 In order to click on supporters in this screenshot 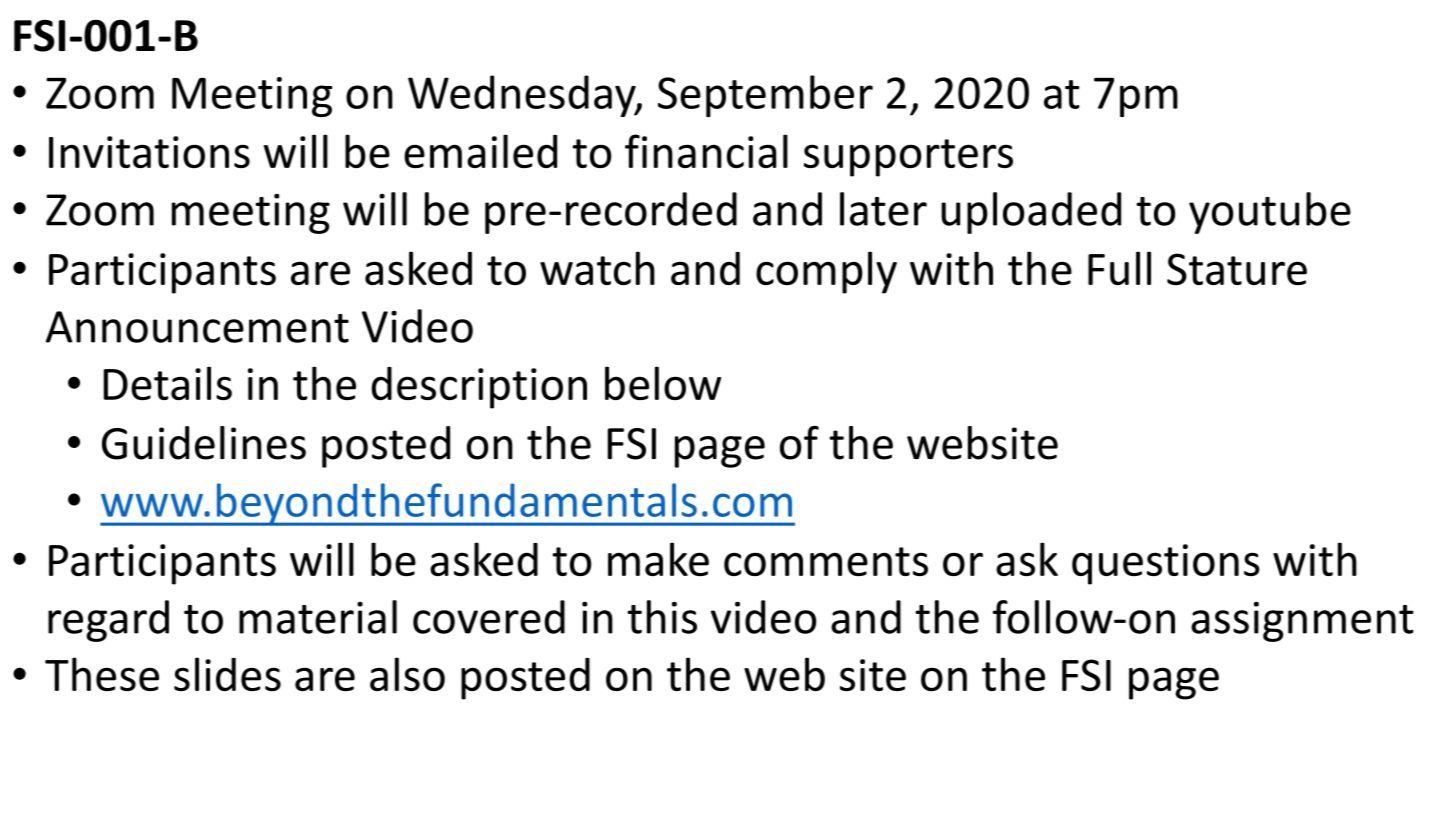, I will do `click(908, 158)`.
